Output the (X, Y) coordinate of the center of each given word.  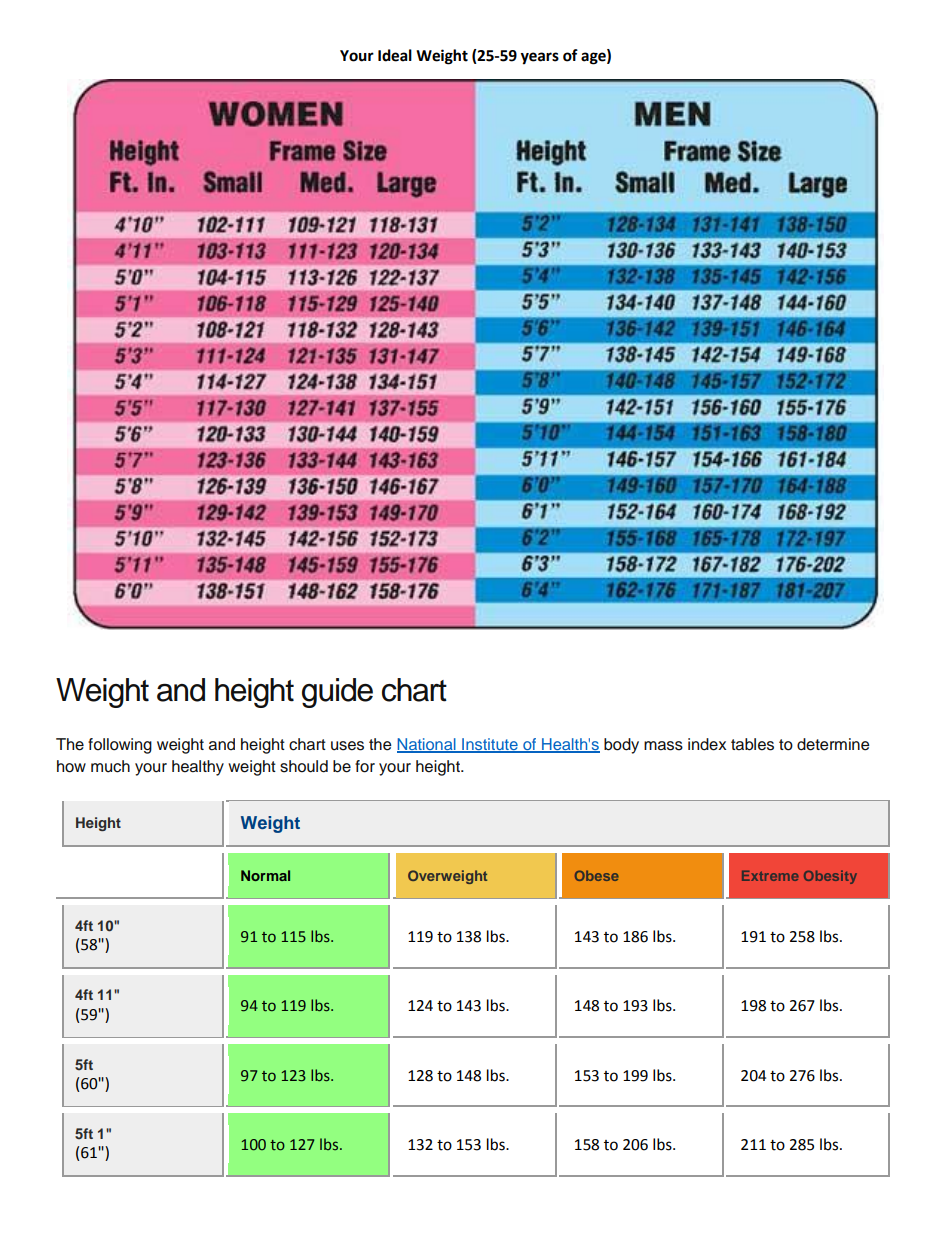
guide (337, 693)
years (540, 58)
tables (752, 744)
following (120, 746)
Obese (597, 875)
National (427, 745)
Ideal (395, 55)
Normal (265, 875)
